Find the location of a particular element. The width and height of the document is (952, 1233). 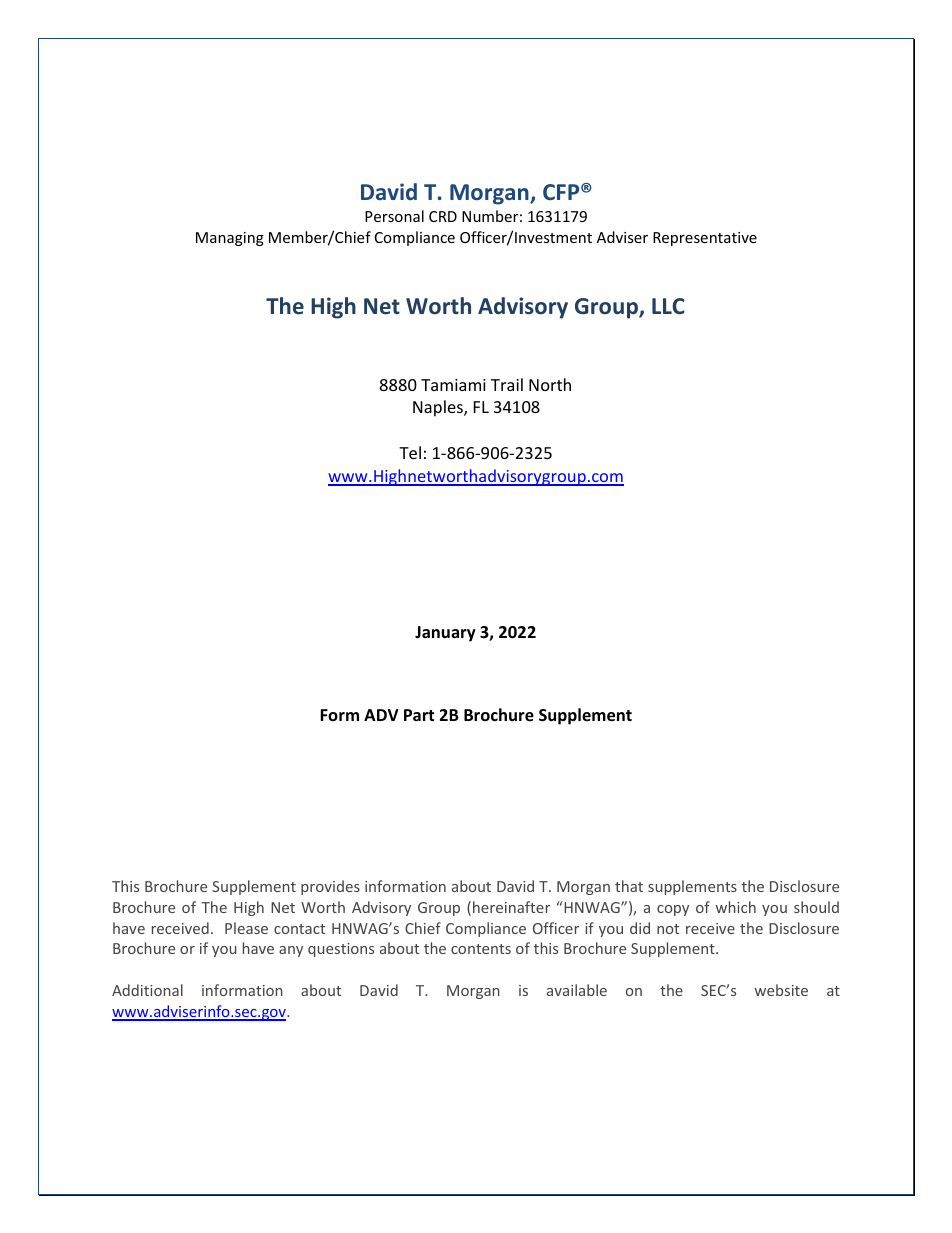

any is located at coordinates (291, 951).
